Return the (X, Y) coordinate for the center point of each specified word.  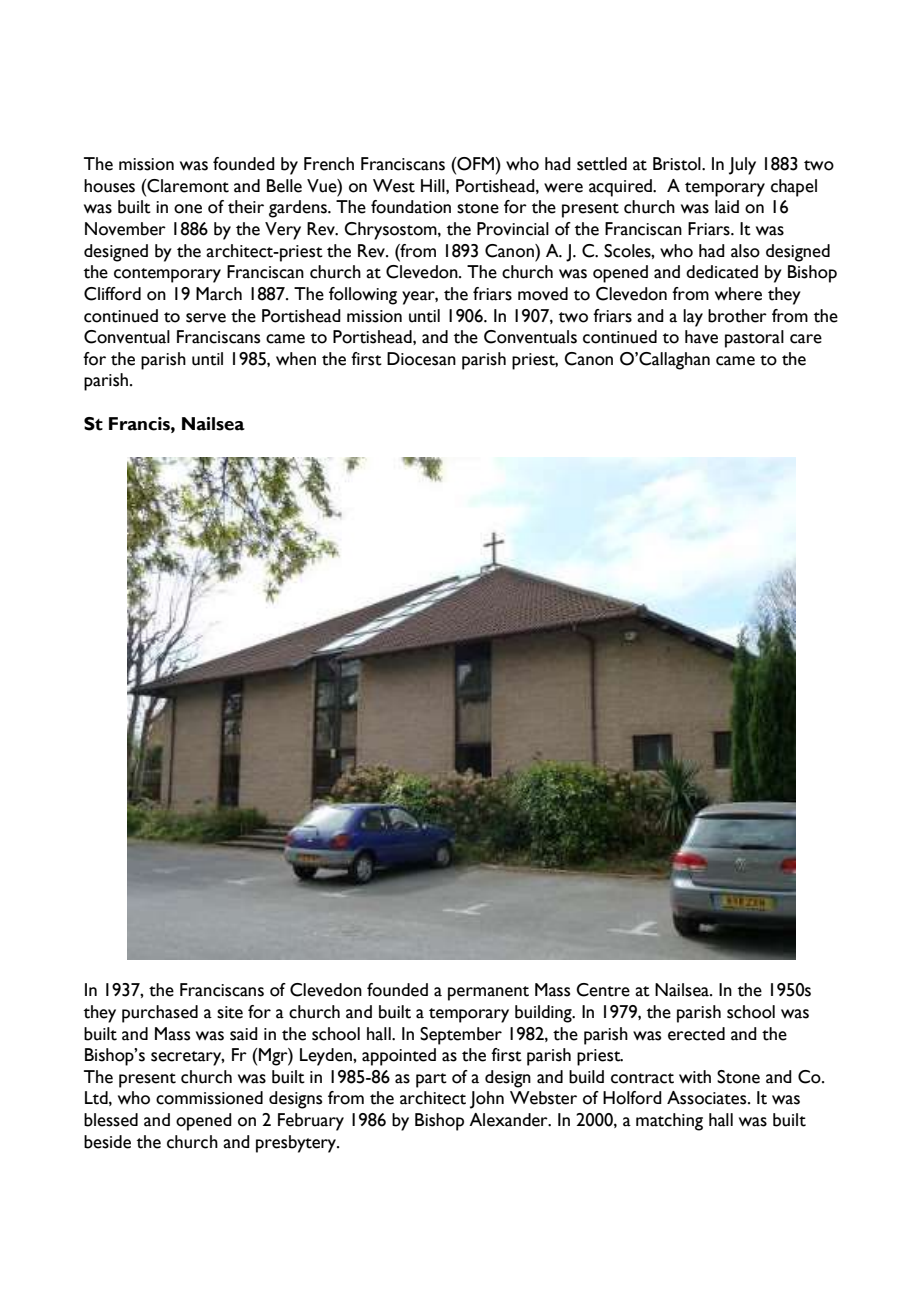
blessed (111, 1120)
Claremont (187, 186)
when (296, 359)
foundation (411, 207)
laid (727, 207)
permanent (488, 993)
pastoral (754, 339)
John (487, 1100)
